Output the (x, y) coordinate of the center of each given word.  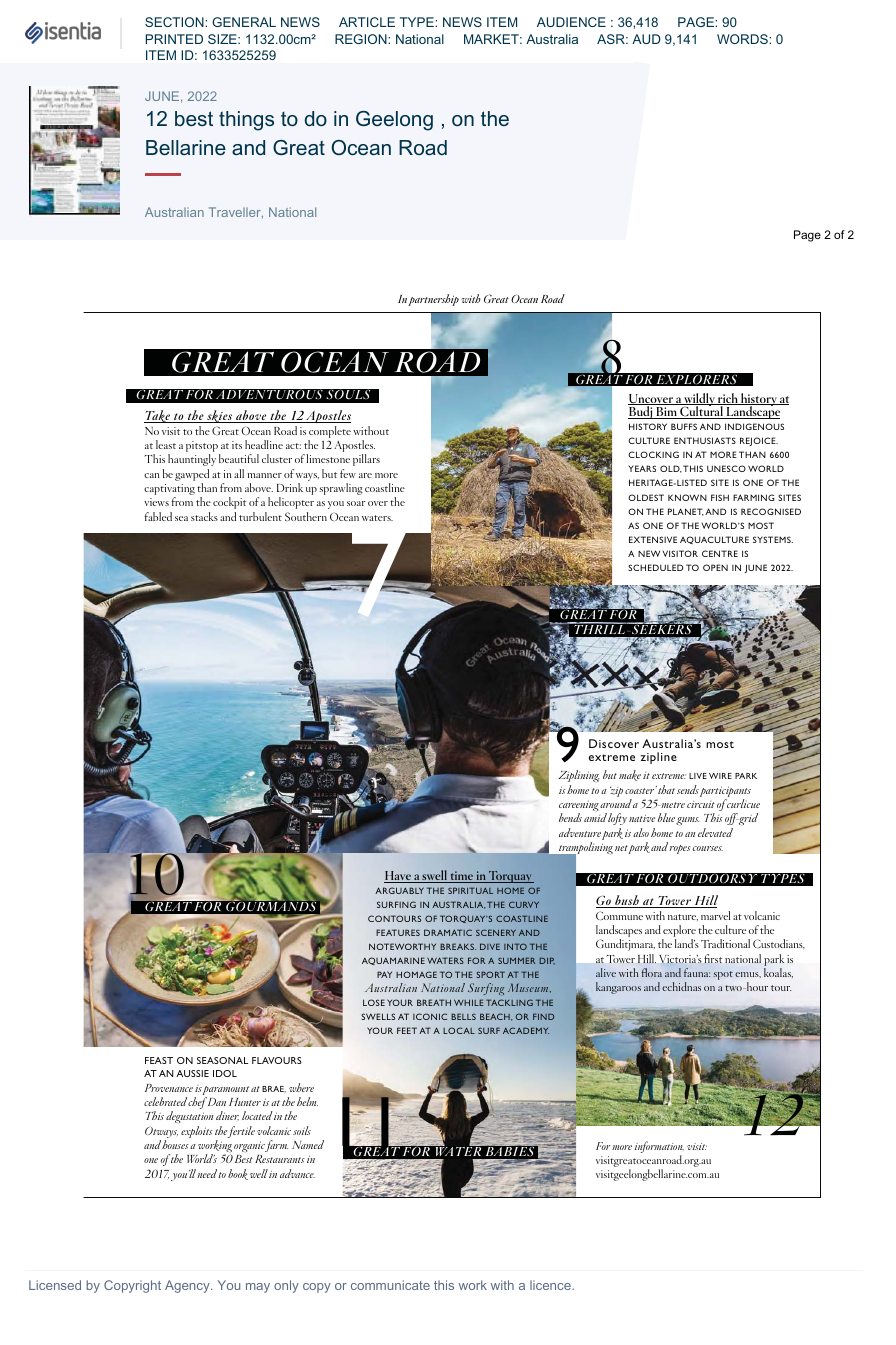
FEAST (159, 1060)
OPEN (715, 567)
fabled (158, 516)
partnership (433, 300)
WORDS (743, 39)
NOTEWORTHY (402, 946)
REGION (362, 39)
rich (728, 399)
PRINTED (174, 39)
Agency (188, 1286)
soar (356, 503)
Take (158, 416)
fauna (697, 972)
